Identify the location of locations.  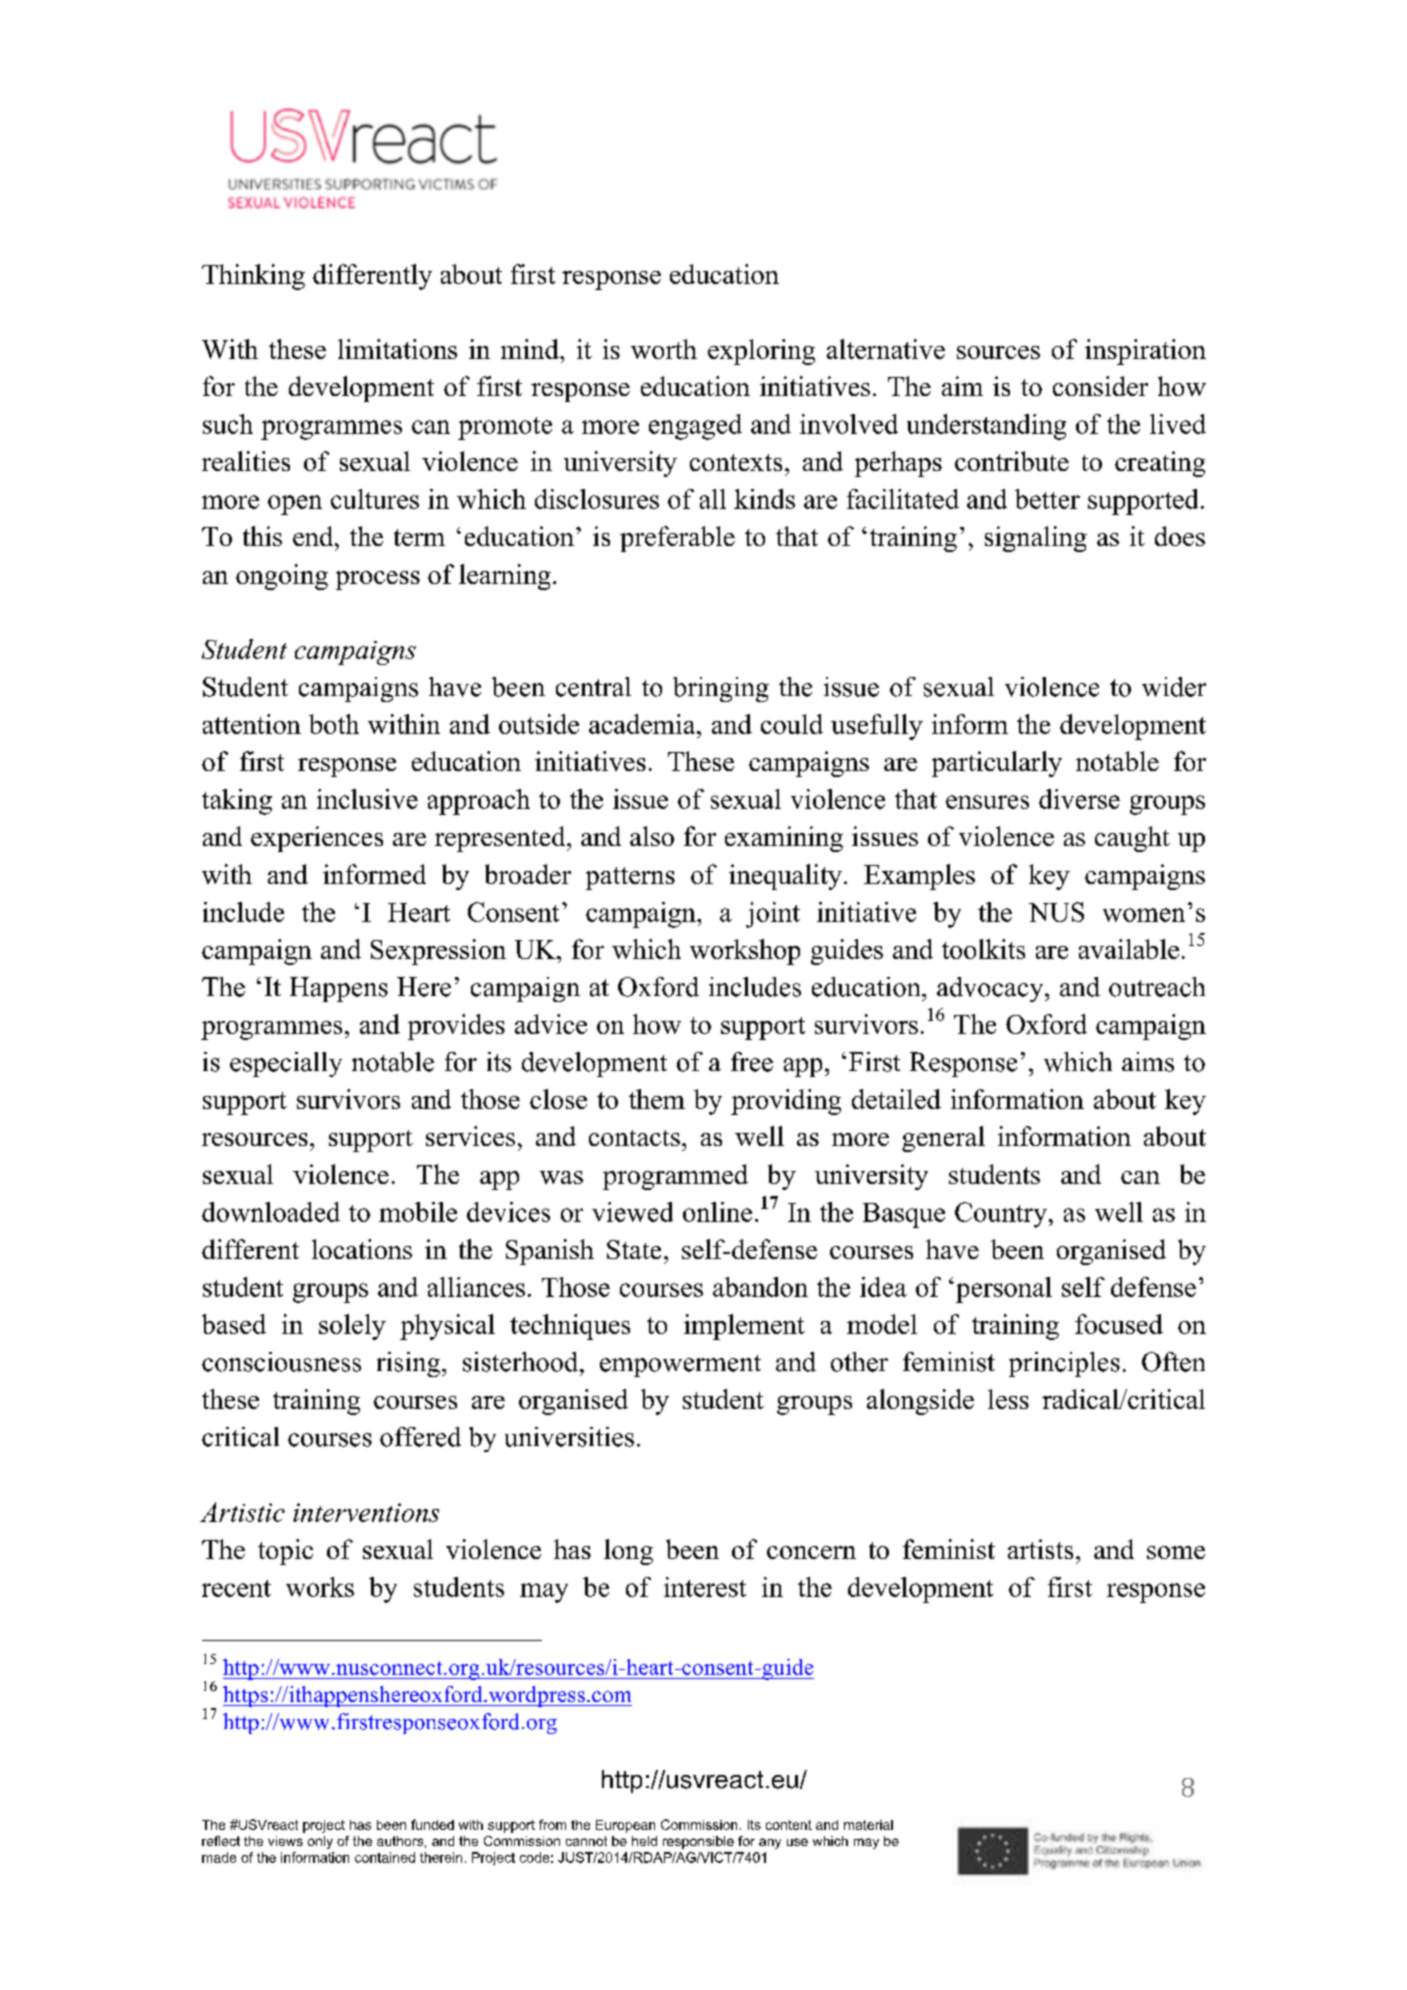
(362, 1249).
